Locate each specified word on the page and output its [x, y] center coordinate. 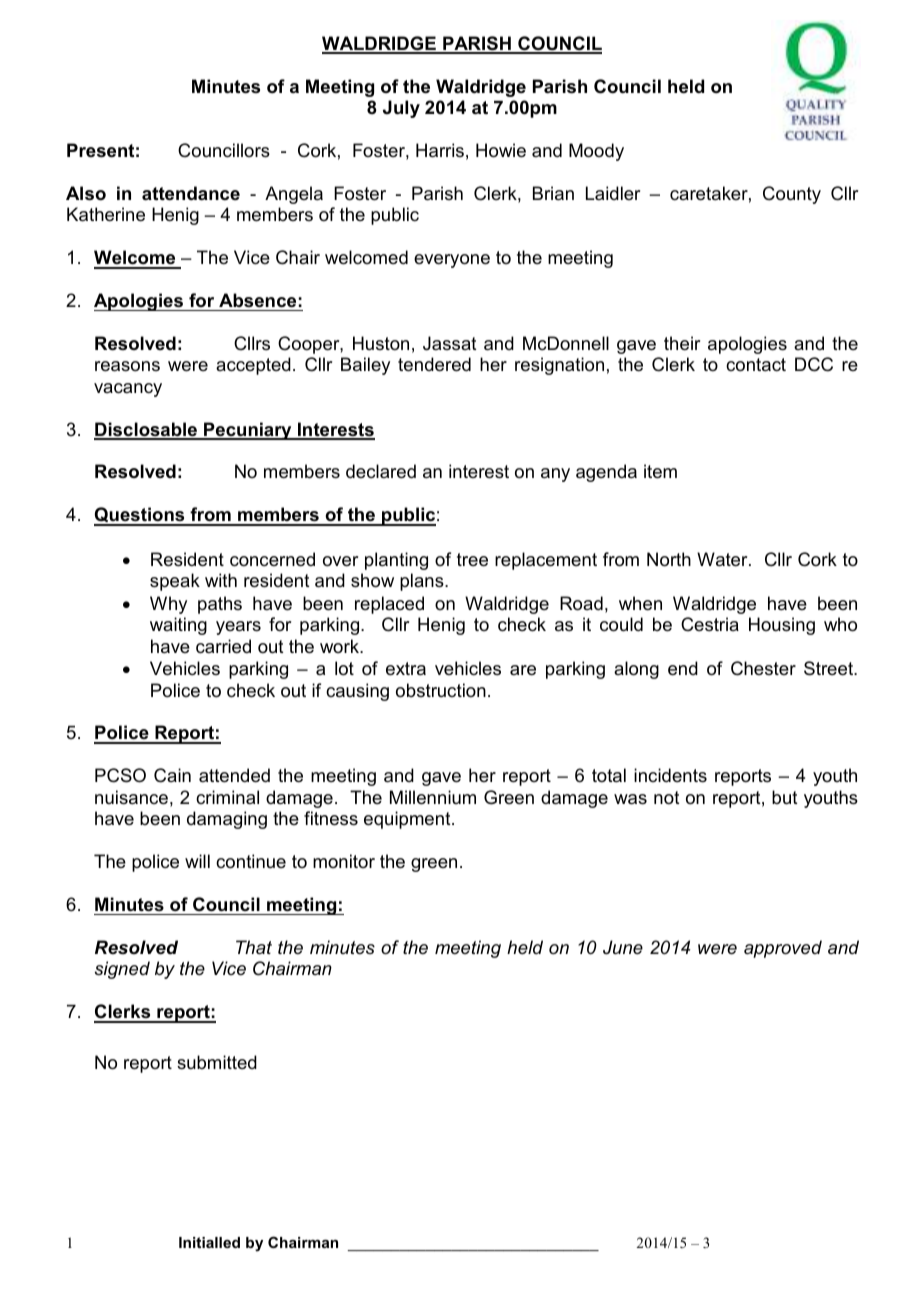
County [792, 195]
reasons [127, 366]
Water [723, 559]
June [623, 947]
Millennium [433, 797]
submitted [217, 1062]
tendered [434, 364]
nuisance [131, 797]
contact [756, 364]
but [785, 797]
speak [175, 582]
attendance [191, 193]
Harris [440, 150]
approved [783, 949]
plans [423, 582]
